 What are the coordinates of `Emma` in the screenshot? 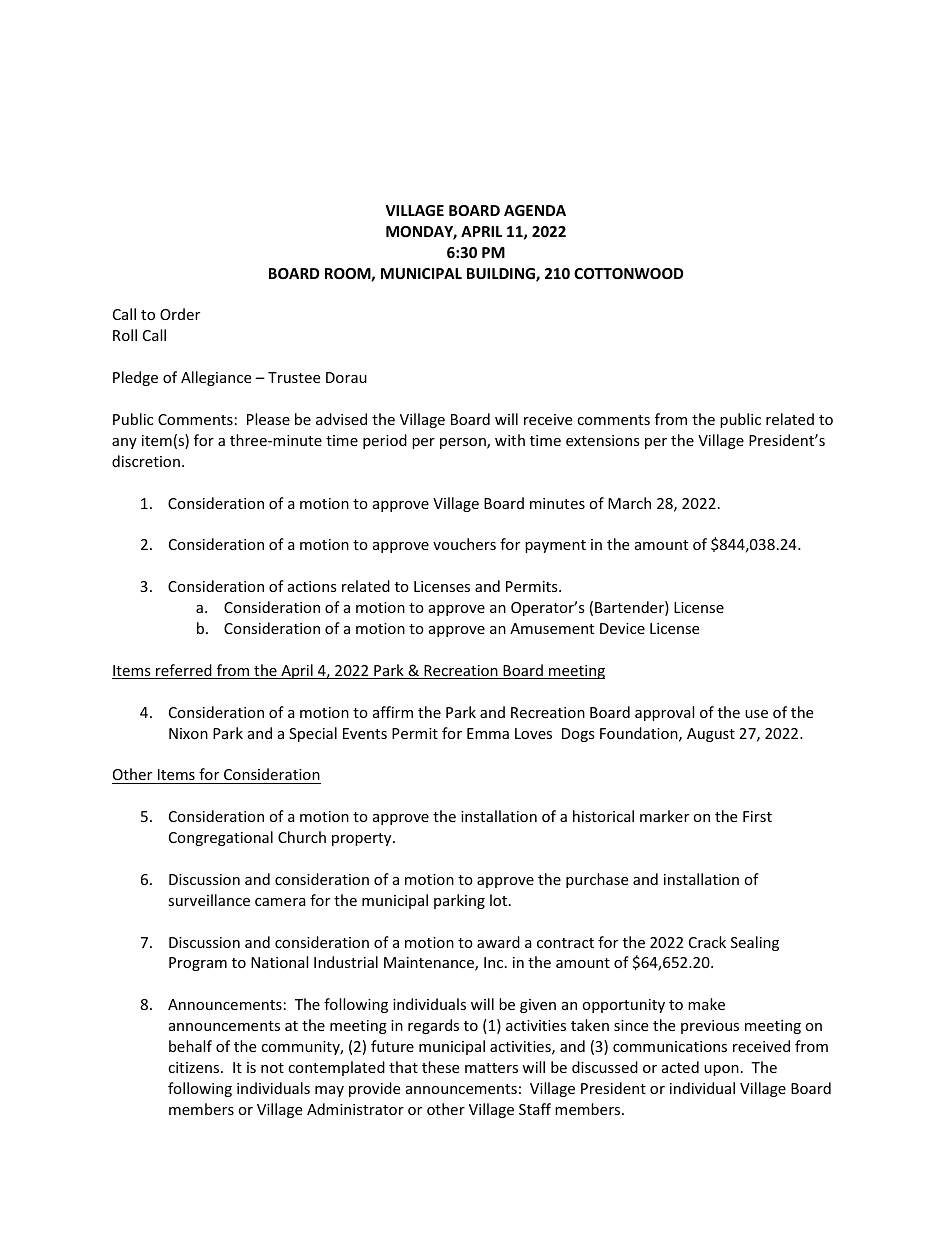 It's located at (488, 733).
